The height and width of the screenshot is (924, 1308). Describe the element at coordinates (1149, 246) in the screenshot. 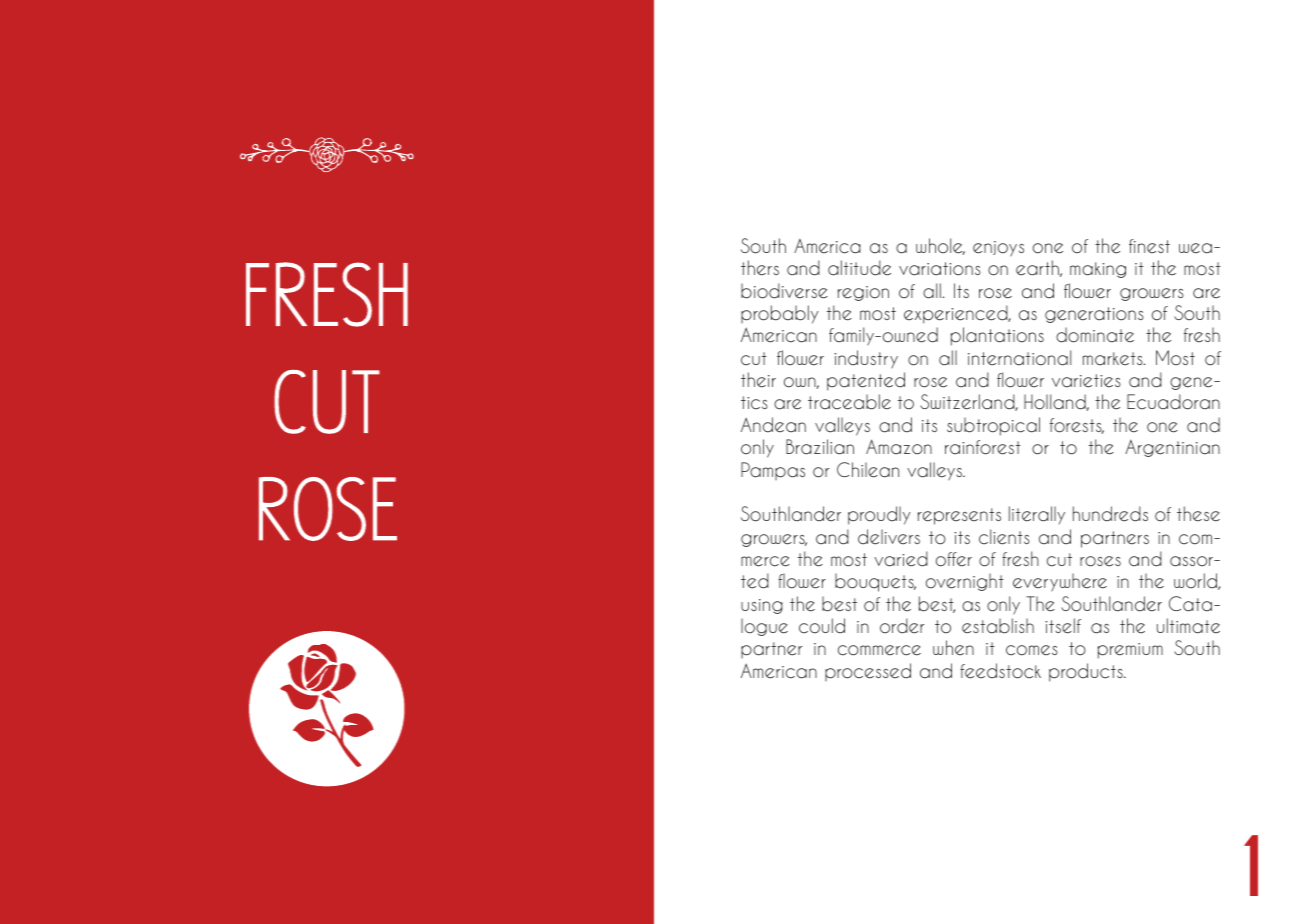

I see `finest` at that location.
